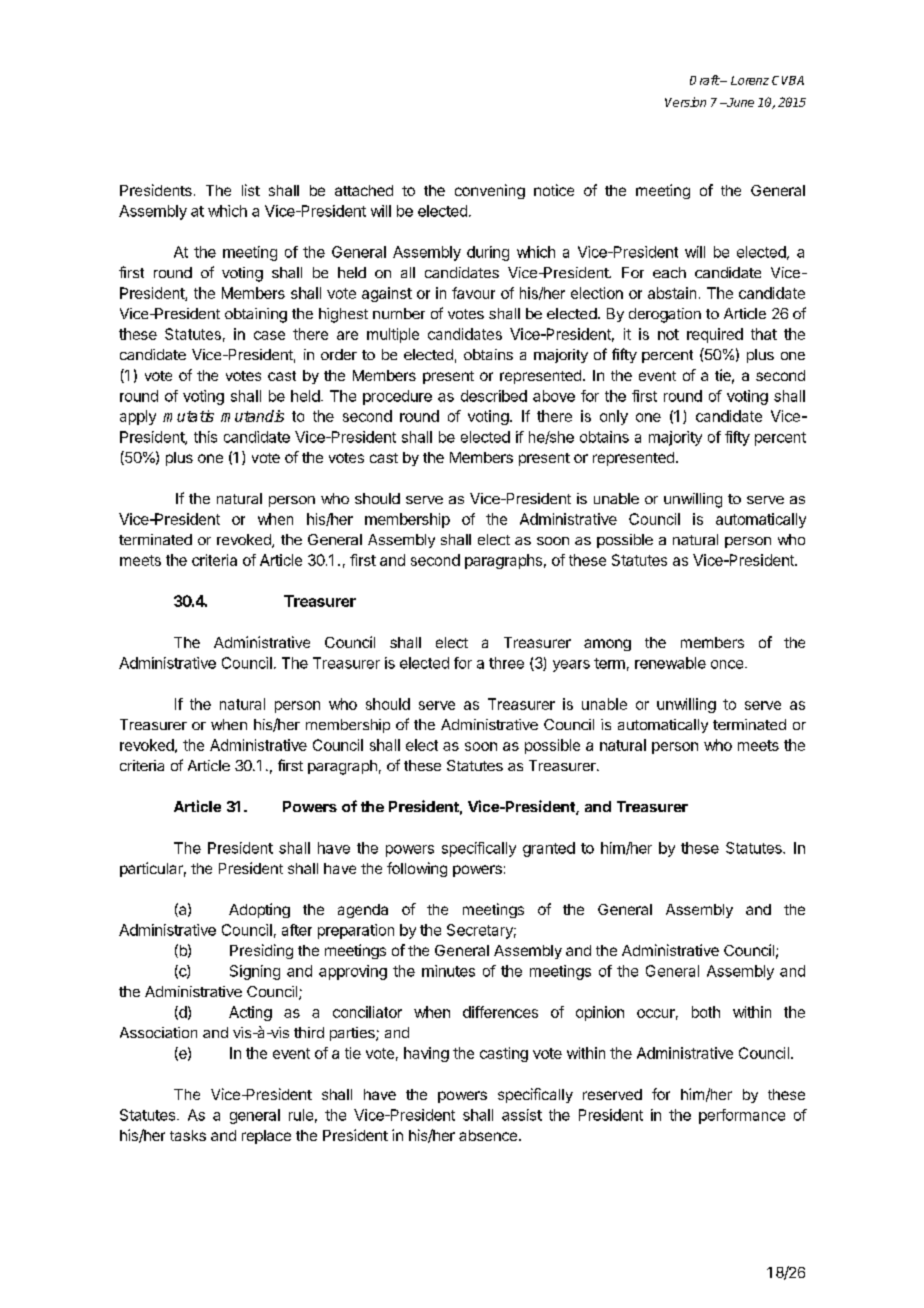 This screenshot has width=924, height=1308. I want to click on convening, so click(490, 191).
